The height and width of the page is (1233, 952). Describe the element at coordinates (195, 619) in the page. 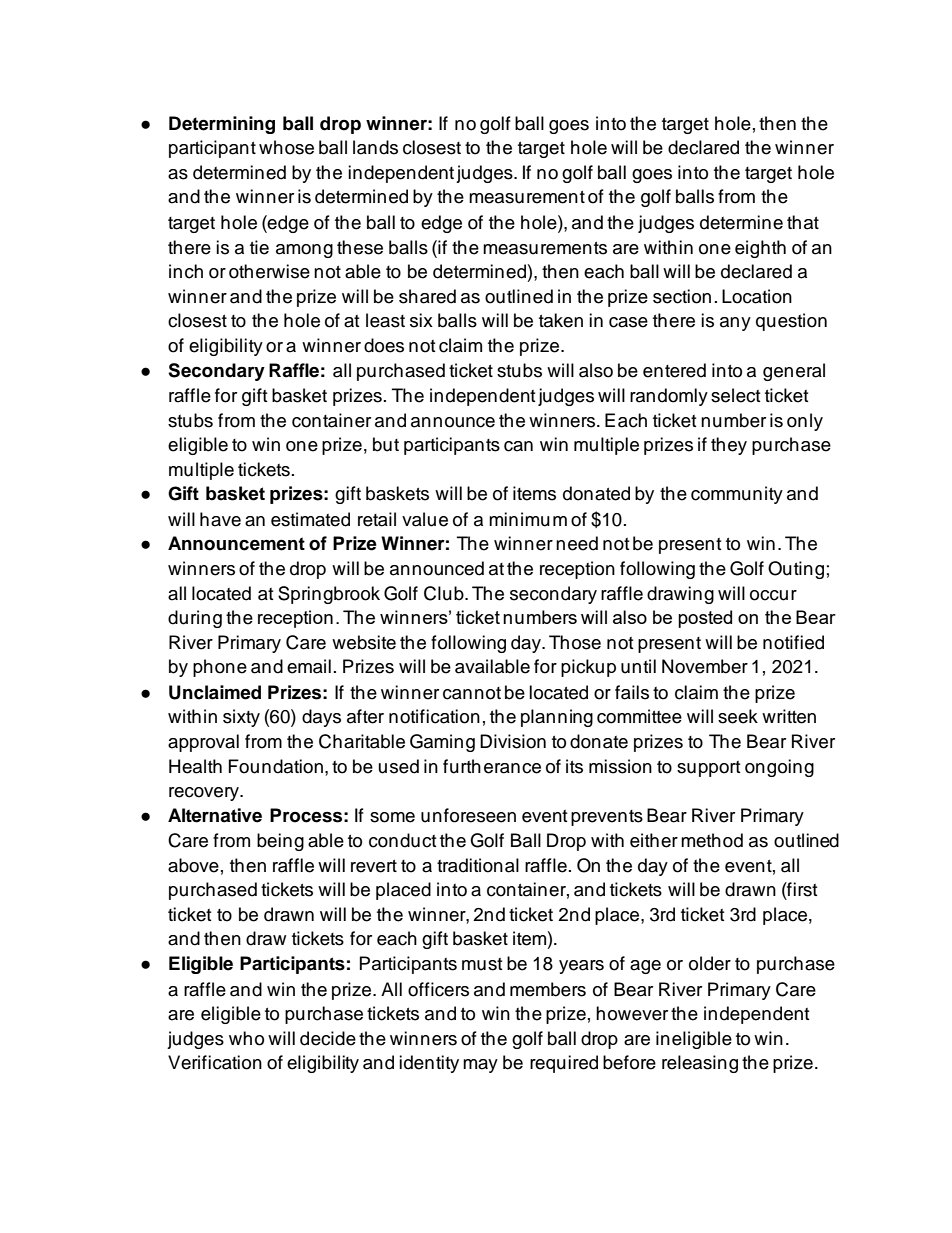

I see `during` at that location.
